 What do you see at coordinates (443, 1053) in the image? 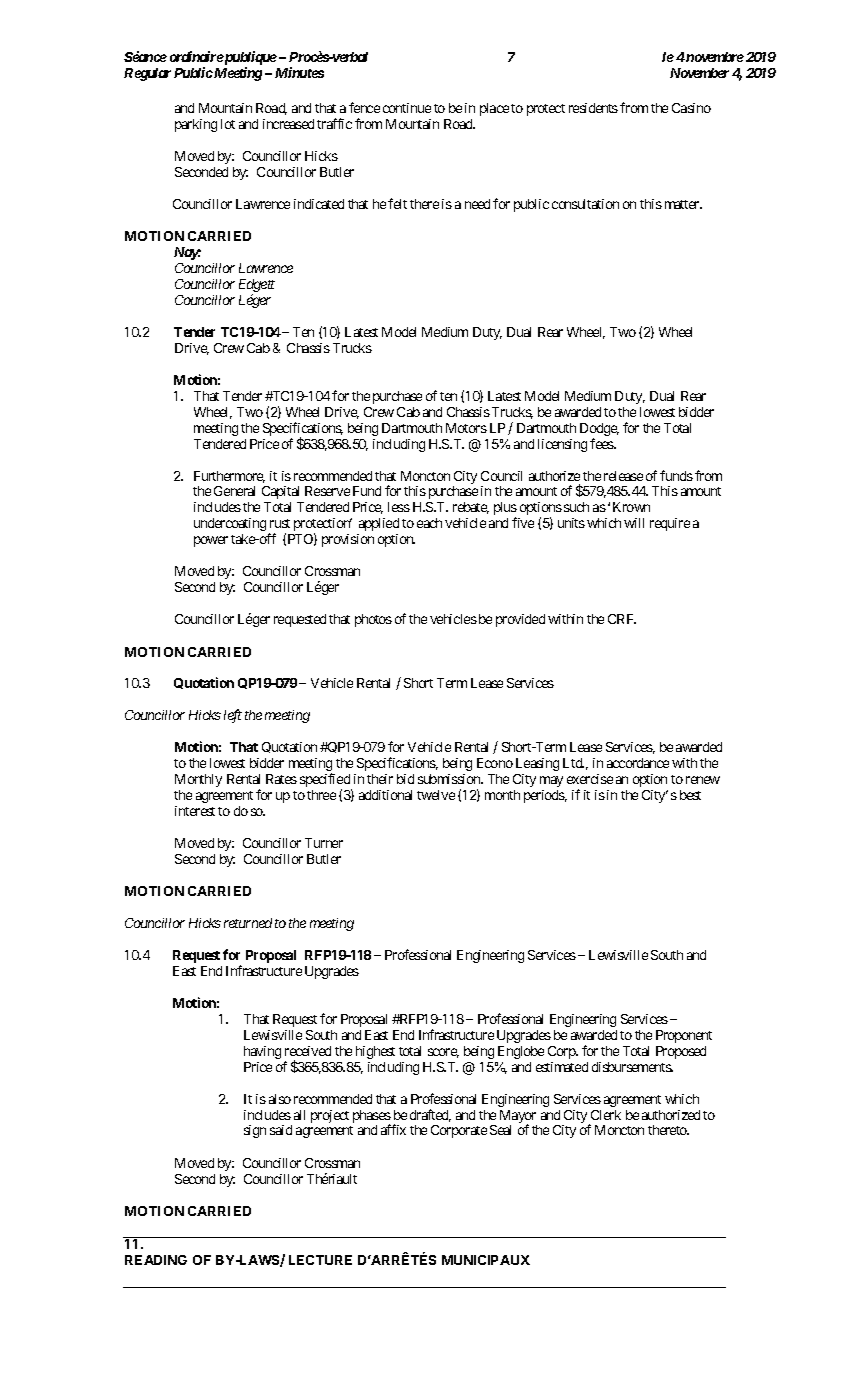
I see `score` at bounding box center [443, 1053].
